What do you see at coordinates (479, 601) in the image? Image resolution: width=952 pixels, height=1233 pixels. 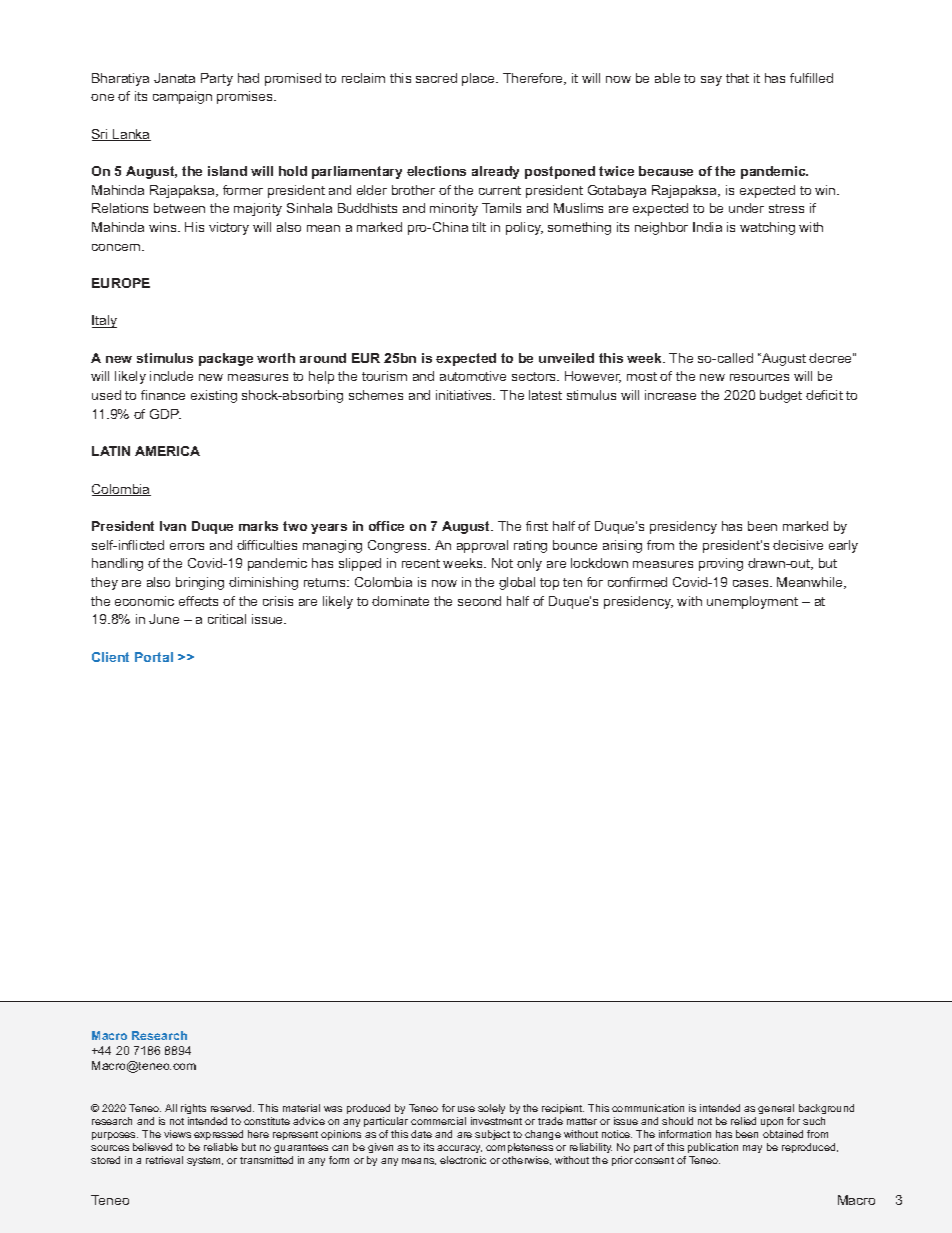 I see `second` at bounding box center [479, 601].
